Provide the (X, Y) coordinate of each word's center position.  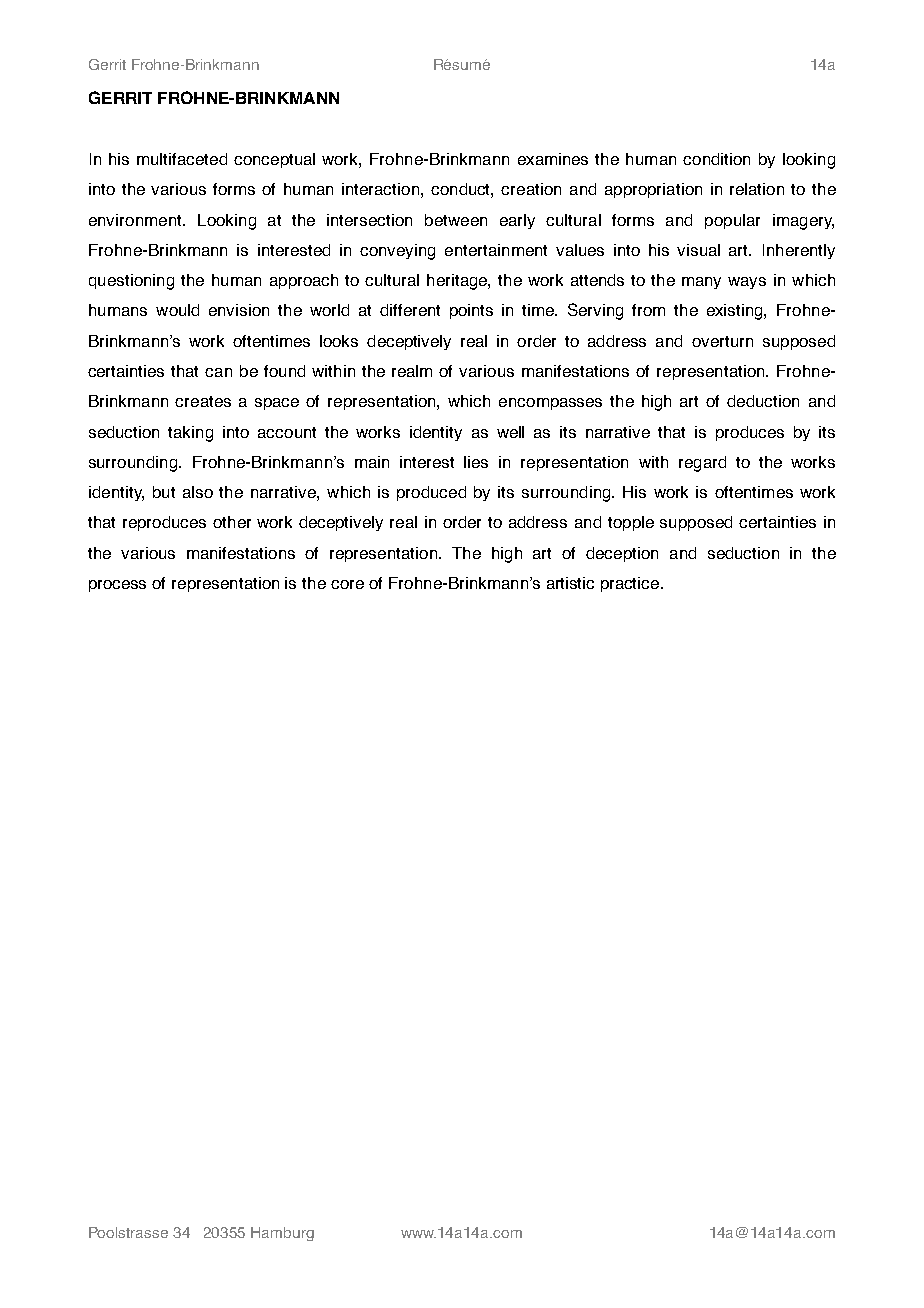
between (456, 220)
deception (622, 554)
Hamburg (282, 1234)
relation (757, 189)
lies (476, 462)
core (347, 584)
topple (631, 523)
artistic (570, 583)
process (117, 586)
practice (631, 584)
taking (190, 434)
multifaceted (182, 159)
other (232, 522)
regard (702, 464)
